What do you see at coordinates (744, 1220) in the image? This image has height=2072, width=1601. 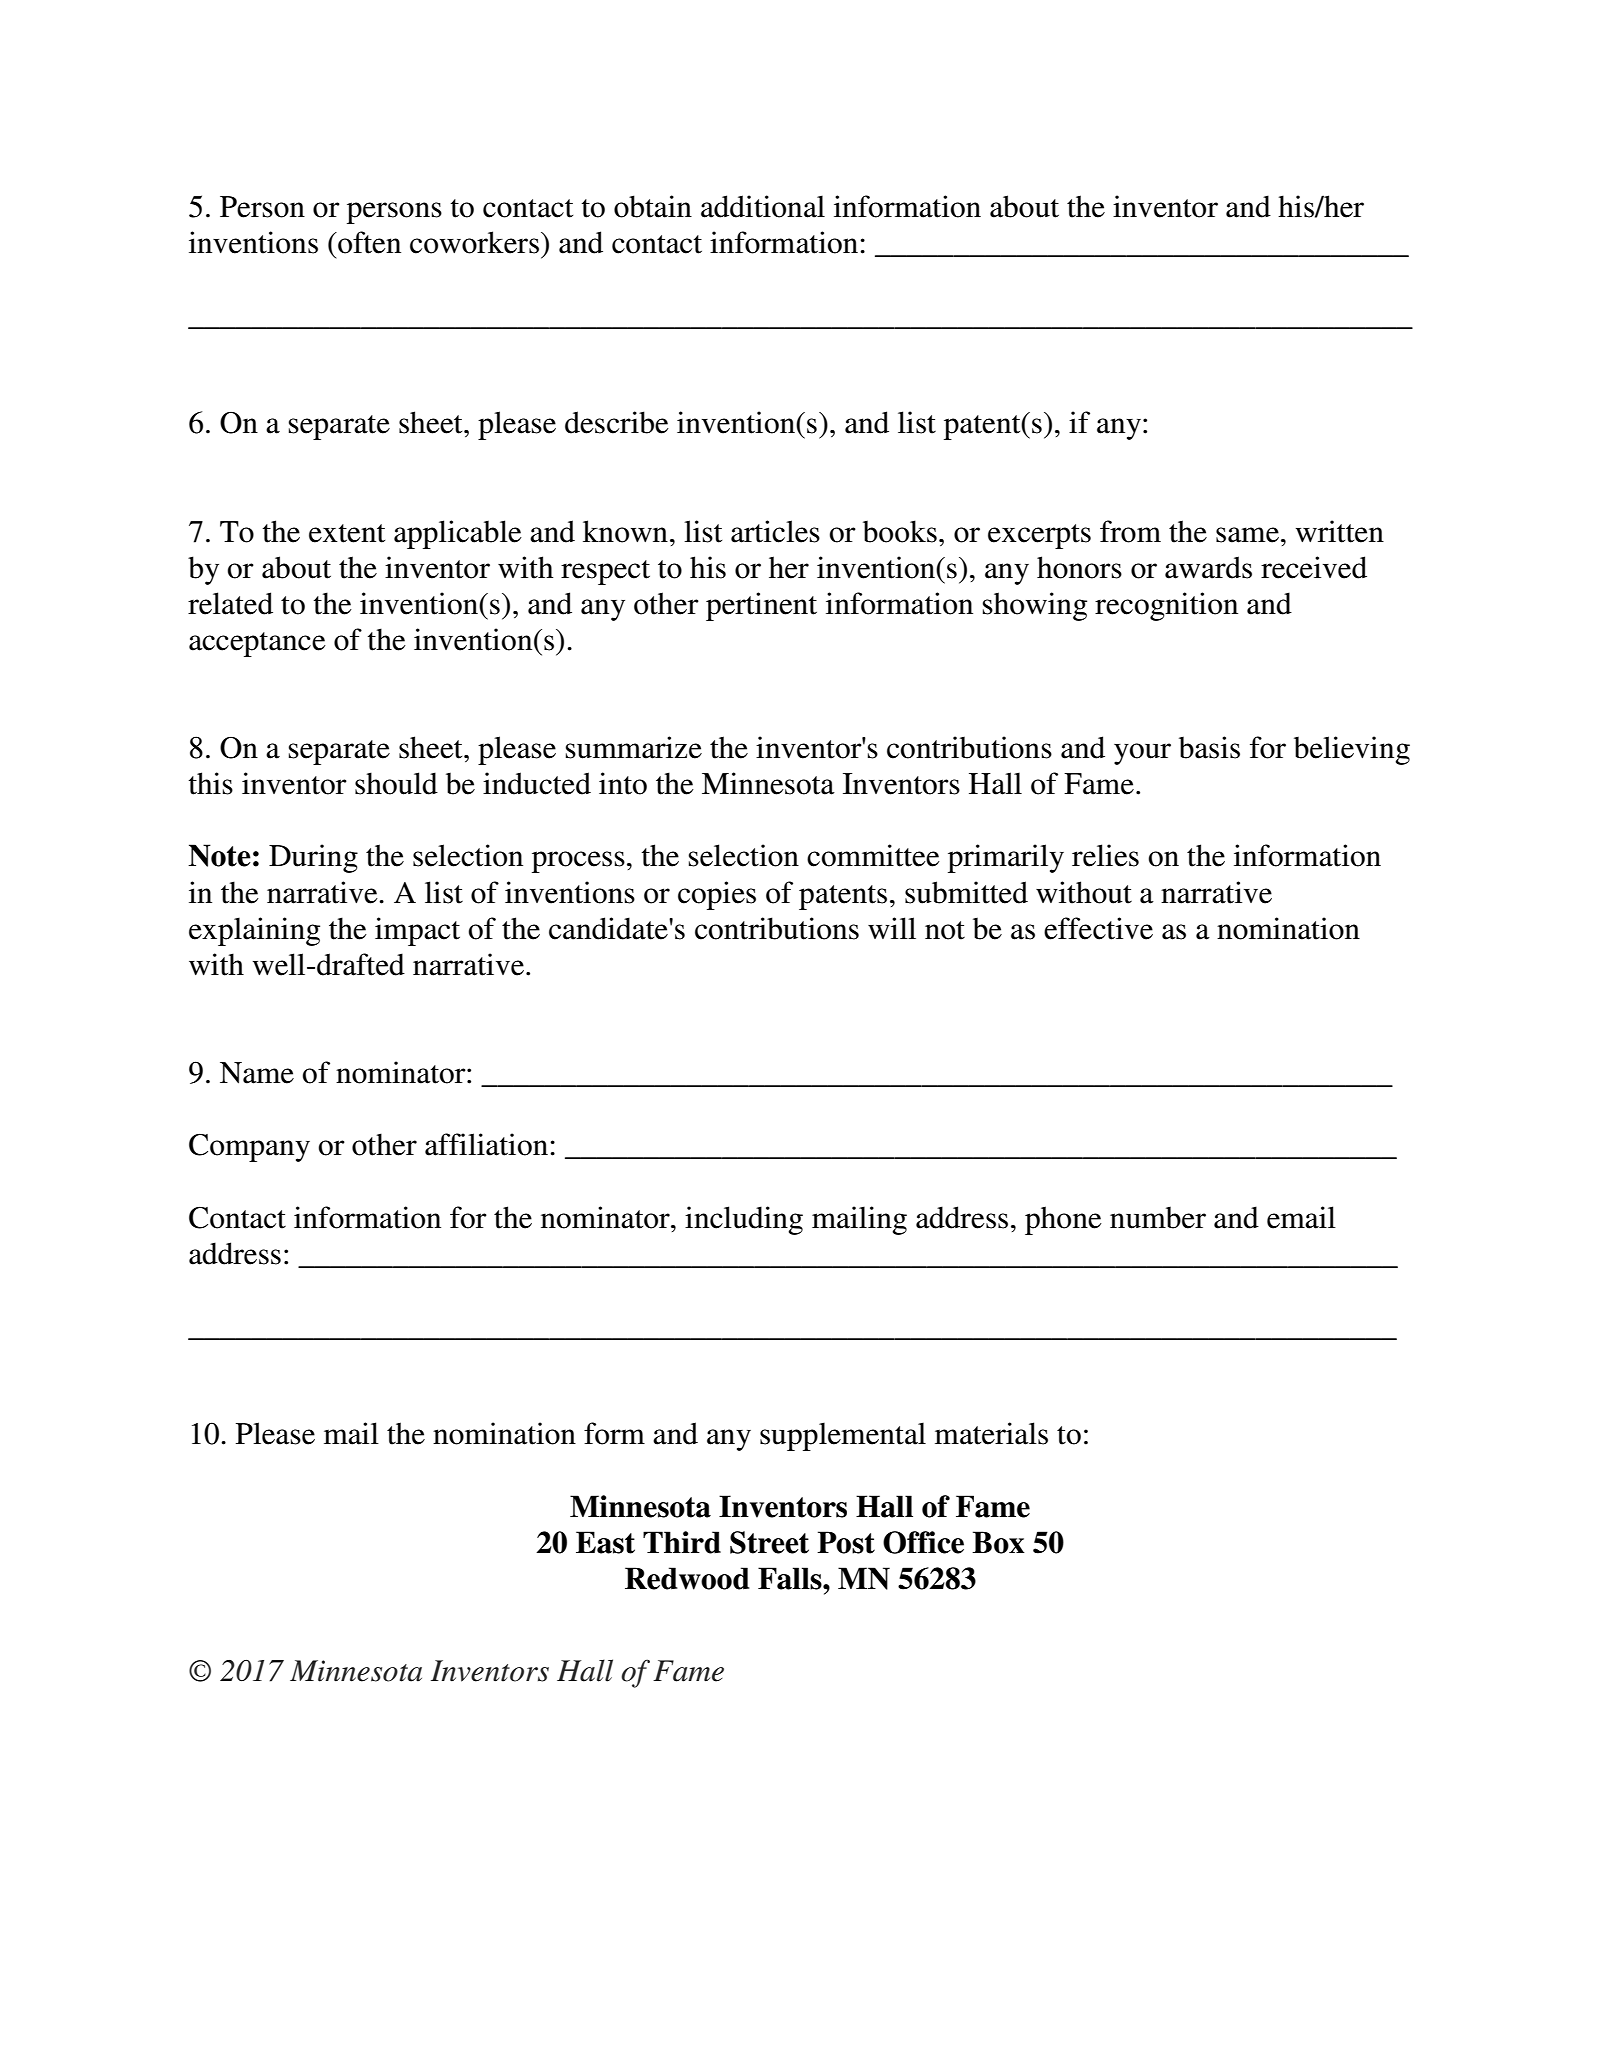 I see `including` at bounding box center [744, 1220].
